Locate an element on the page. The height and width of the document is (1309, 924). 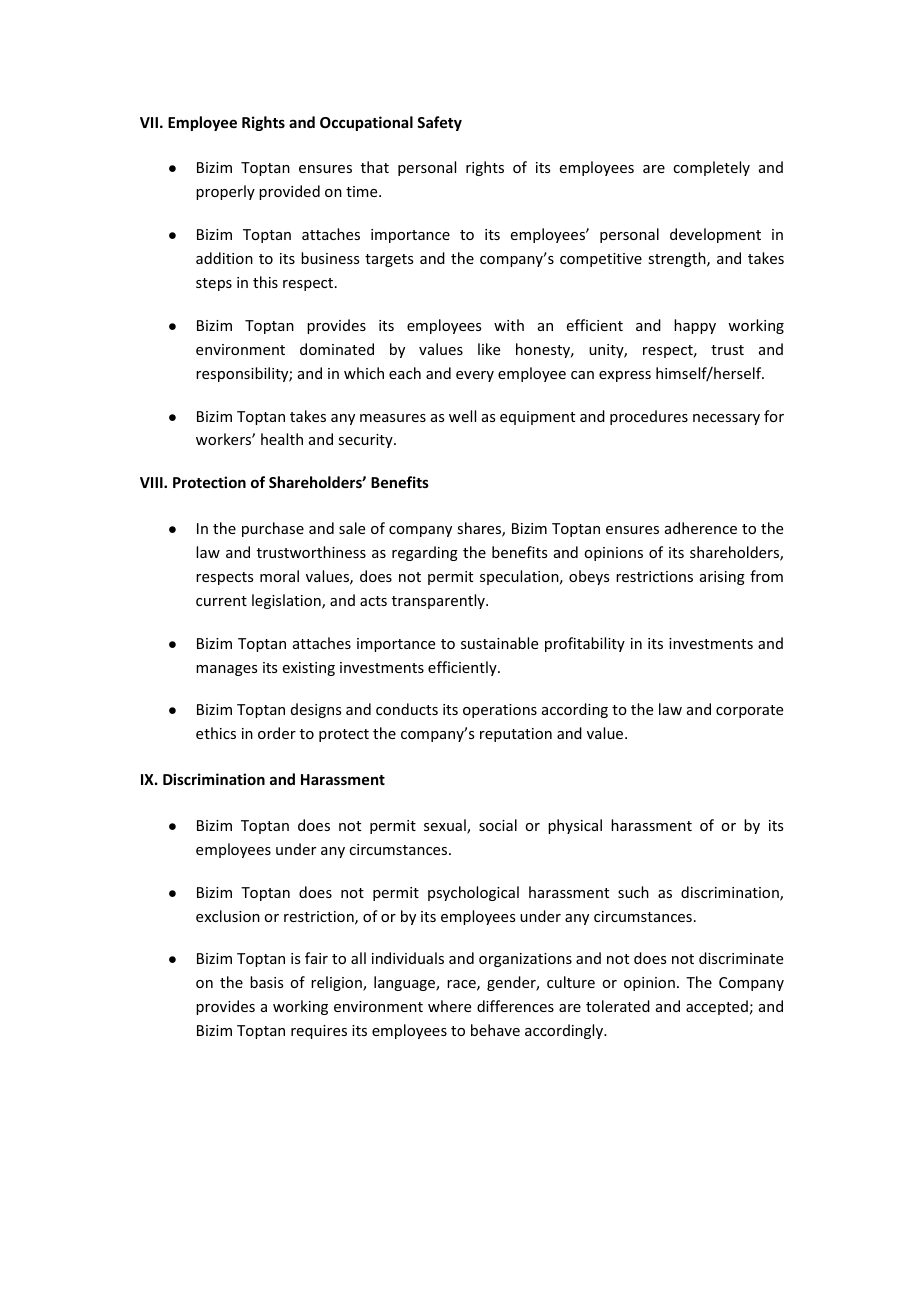
regarding is located at coordinates (425, 553).
